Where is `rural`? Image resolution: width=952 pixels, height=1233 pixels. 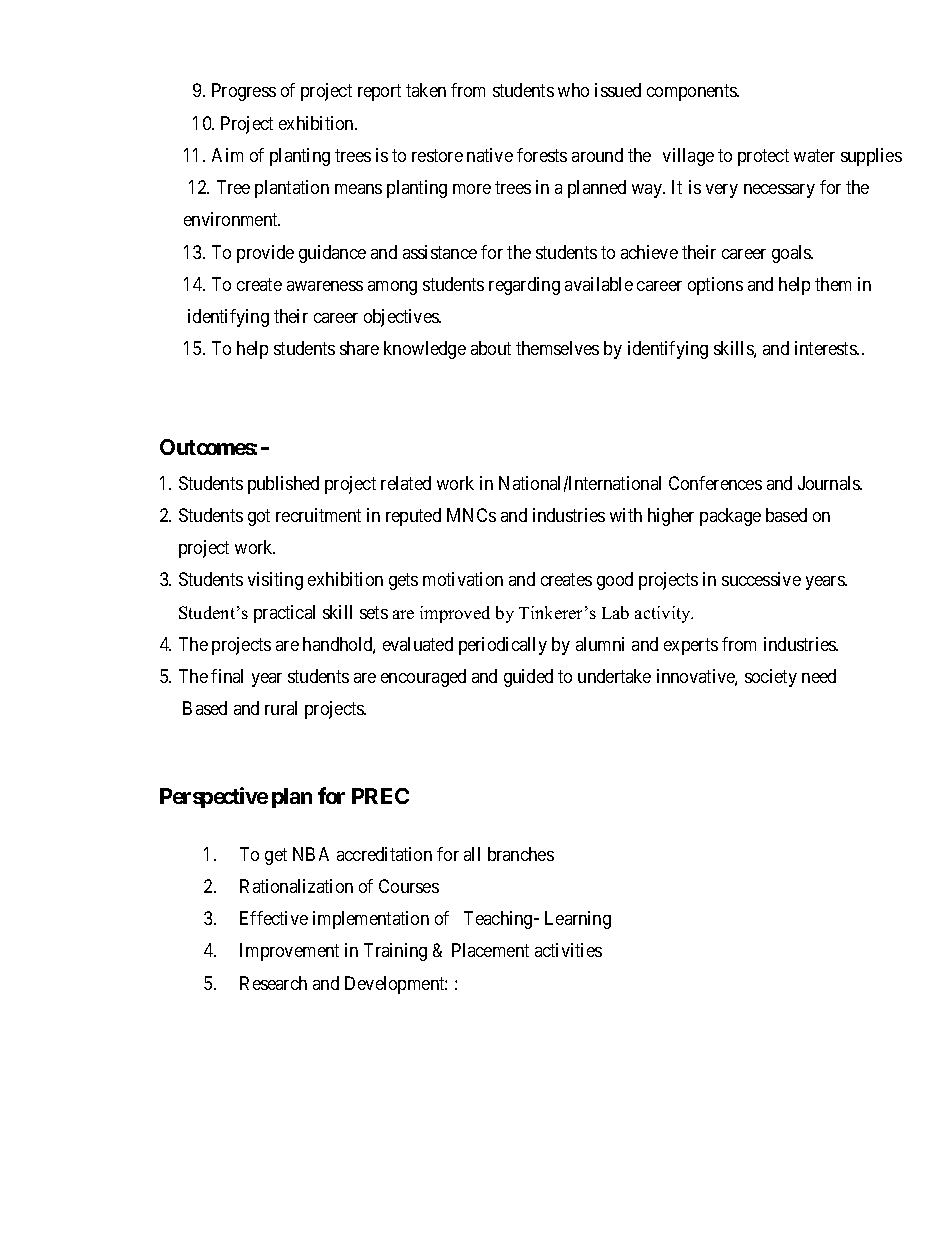 rural is located at coordinates (281, 708).
